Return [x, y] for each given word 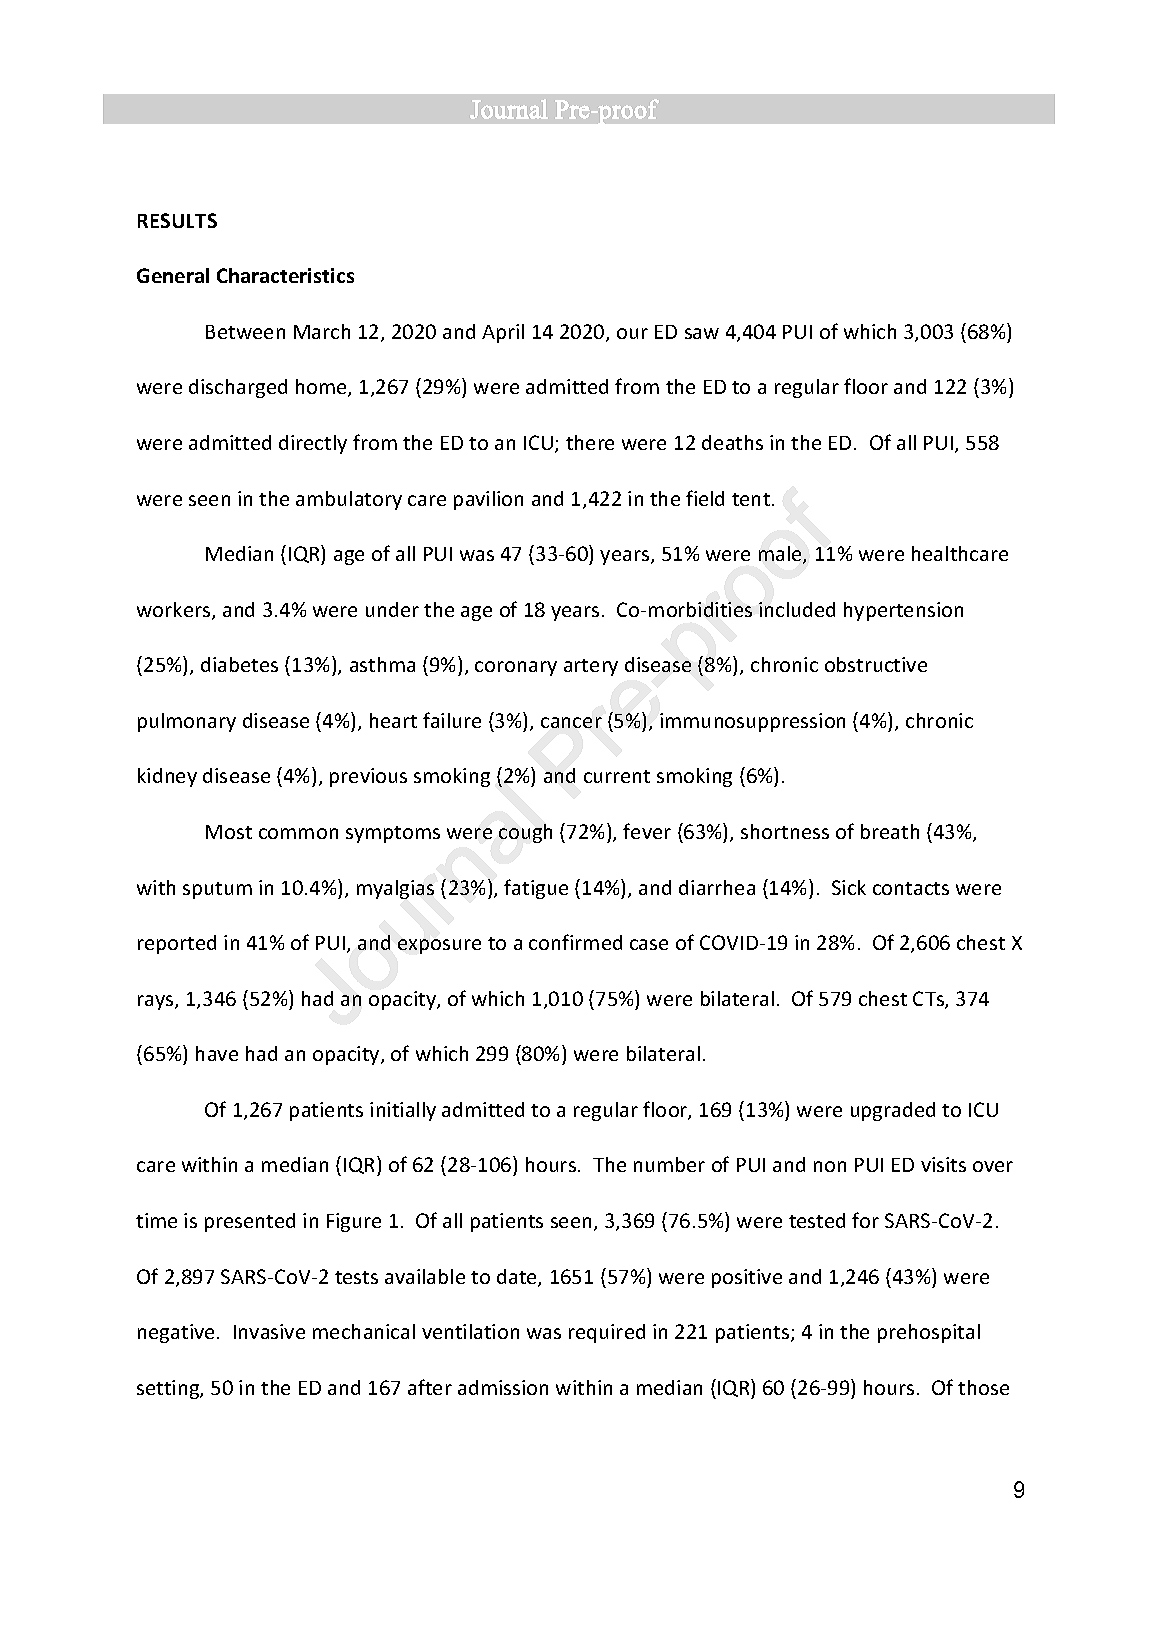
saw [702, 333]
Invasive [269, 1331]
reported [177, 944]
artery [591, 667]
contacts [911, 888]
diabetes [239, 664]
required [607, 1333]
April [503, 333]
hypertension [903, 611]
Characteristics [285, 275]
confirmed [575, 942]
